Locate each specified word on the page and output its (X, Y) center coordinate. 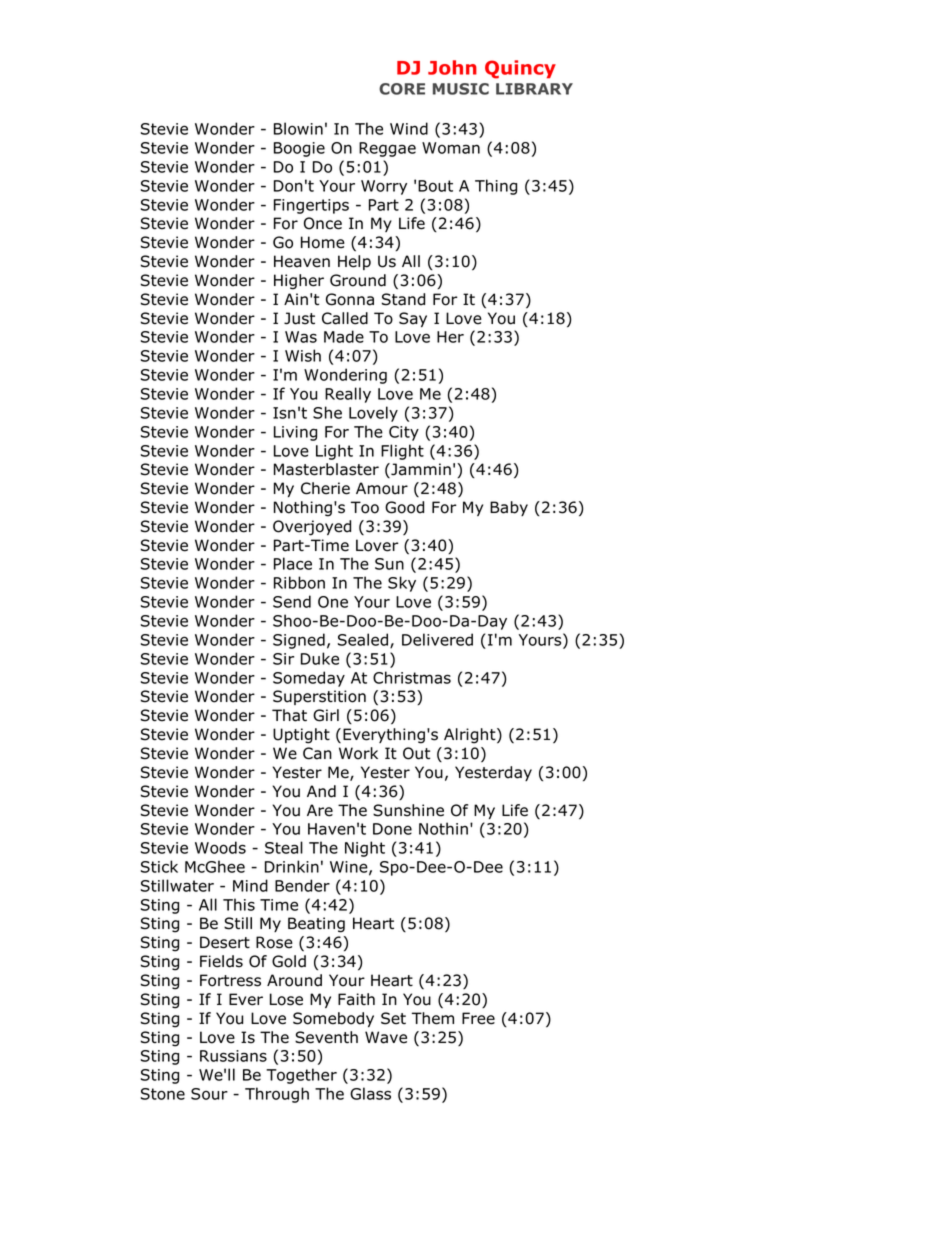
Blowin (298, 128)
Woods (220, 847)
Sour (209, 1094)
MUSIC (461, 89)
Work (358, 753)
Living (295, 433)
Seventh (326, 1037)
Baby (509, 508)
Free (478, 1018)
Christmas (412, 677)
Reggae (387, 149)
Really (348, 395)
